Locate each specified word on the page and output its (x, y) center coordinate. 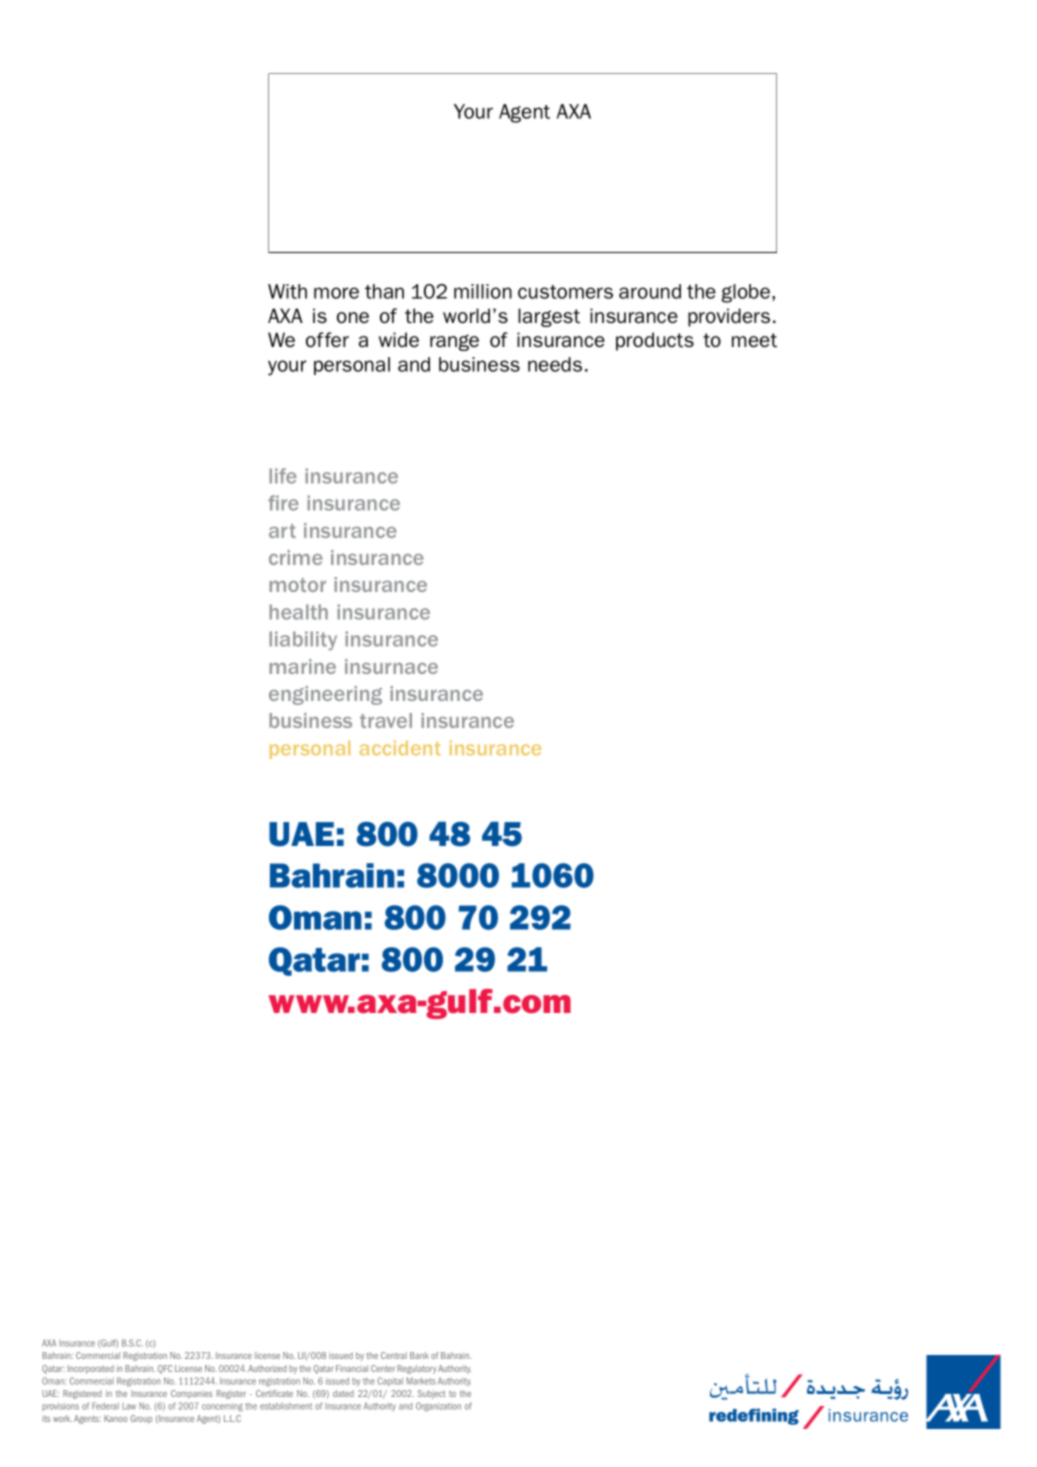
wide (399, 339)
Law (129, 1406)
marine (302, 666)
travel (386, 720)
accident (400, 748)
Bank (419, 1355)
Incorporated (91, 1369)
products (655, 341)
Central (394, 1355)
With (287, 291)
